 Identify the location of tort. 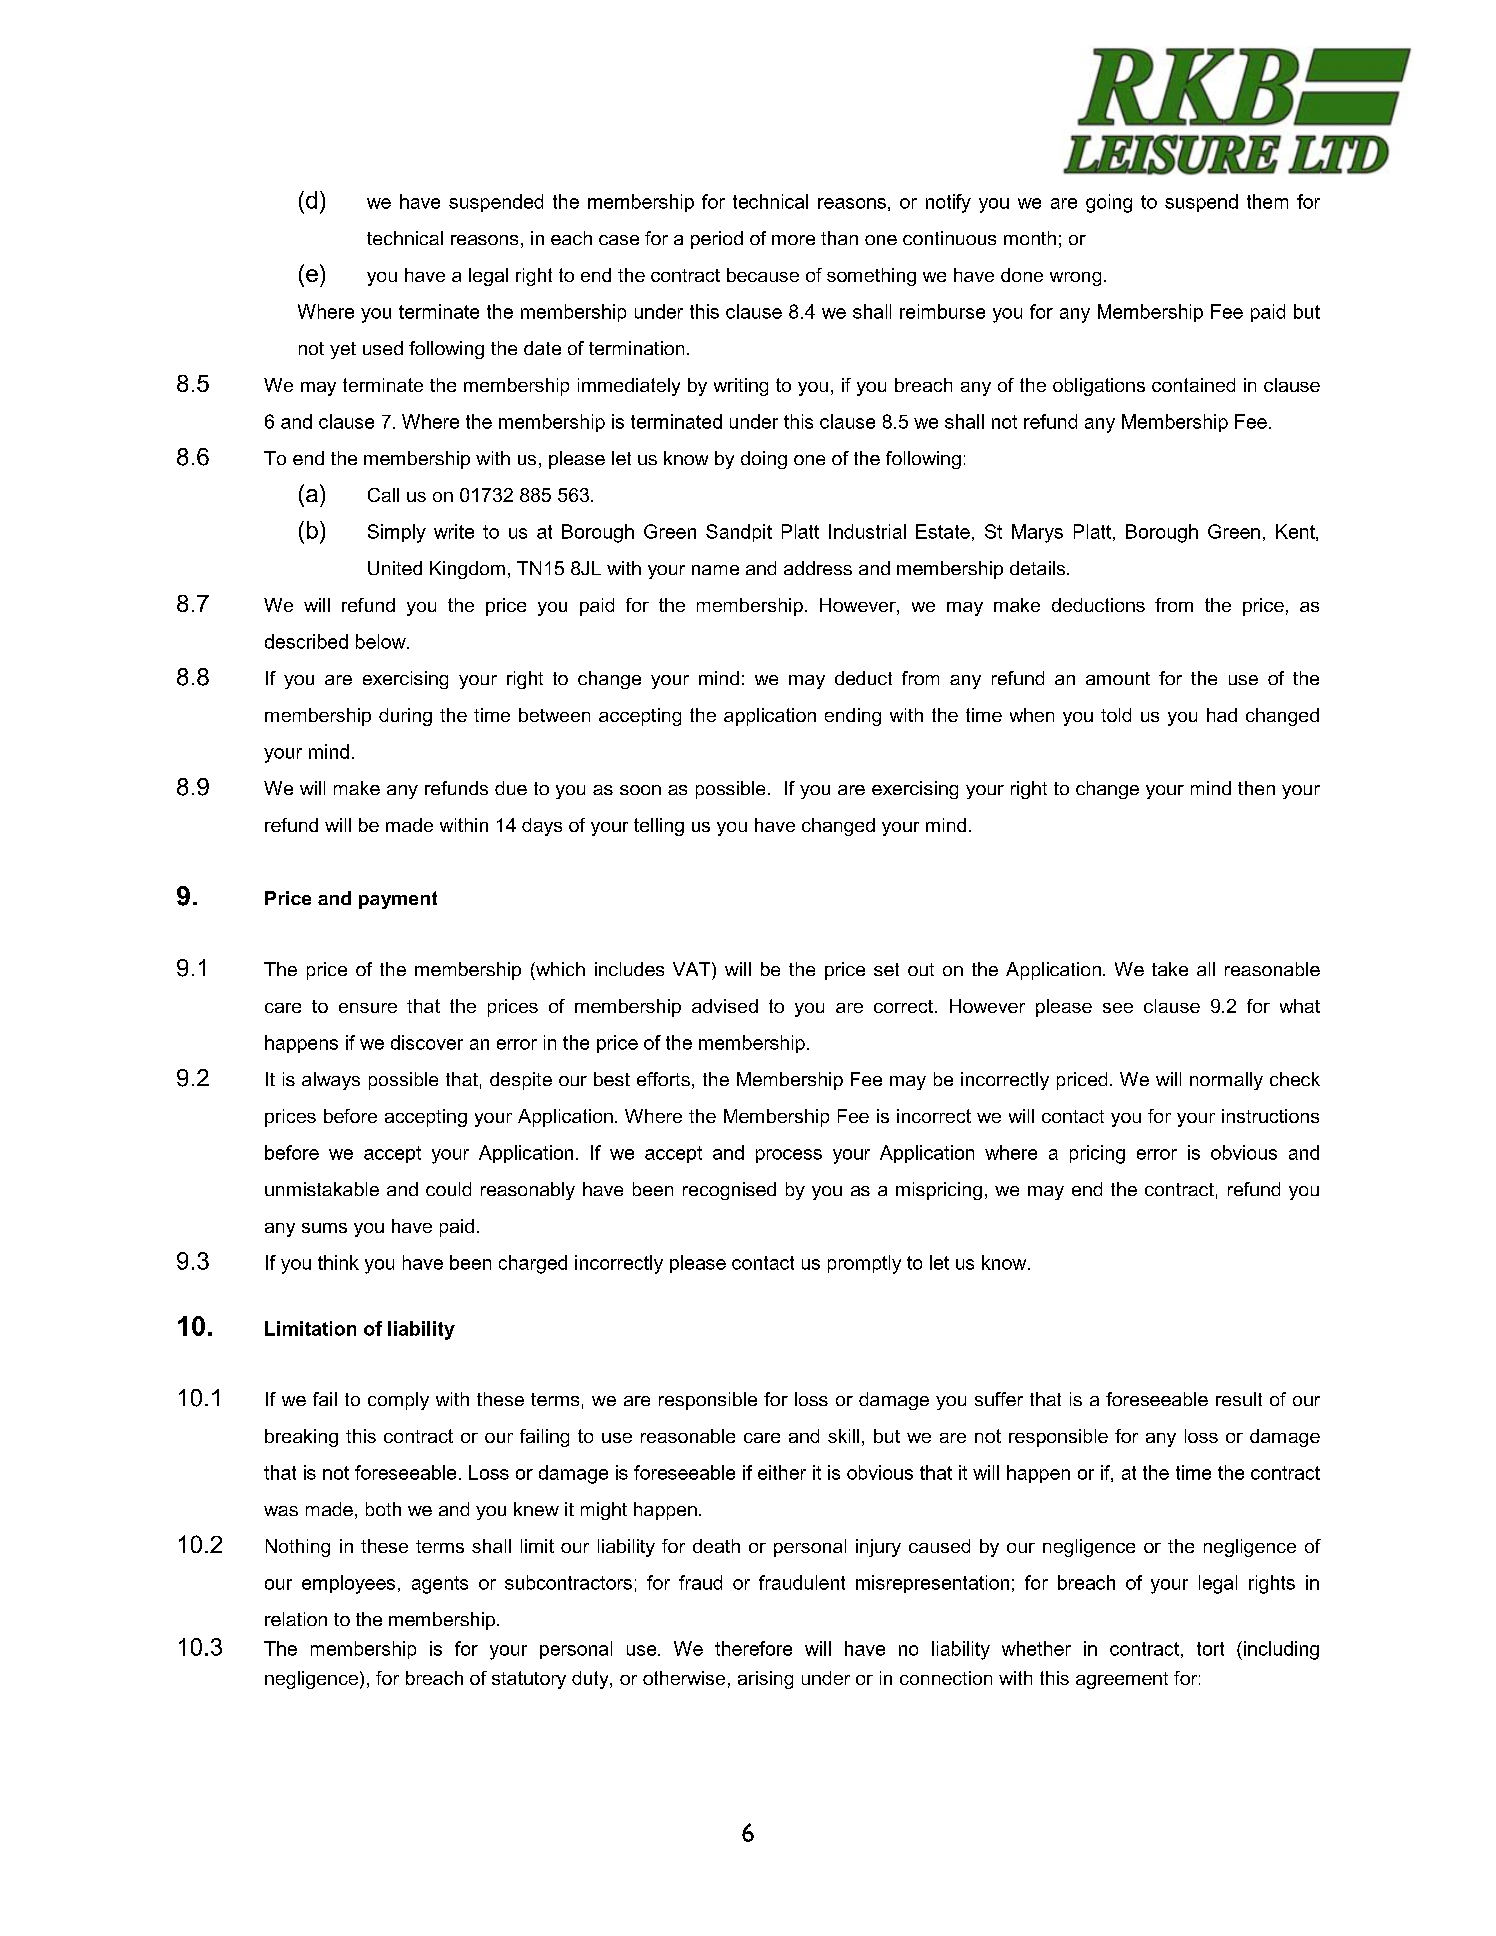
(1210, 1649).
